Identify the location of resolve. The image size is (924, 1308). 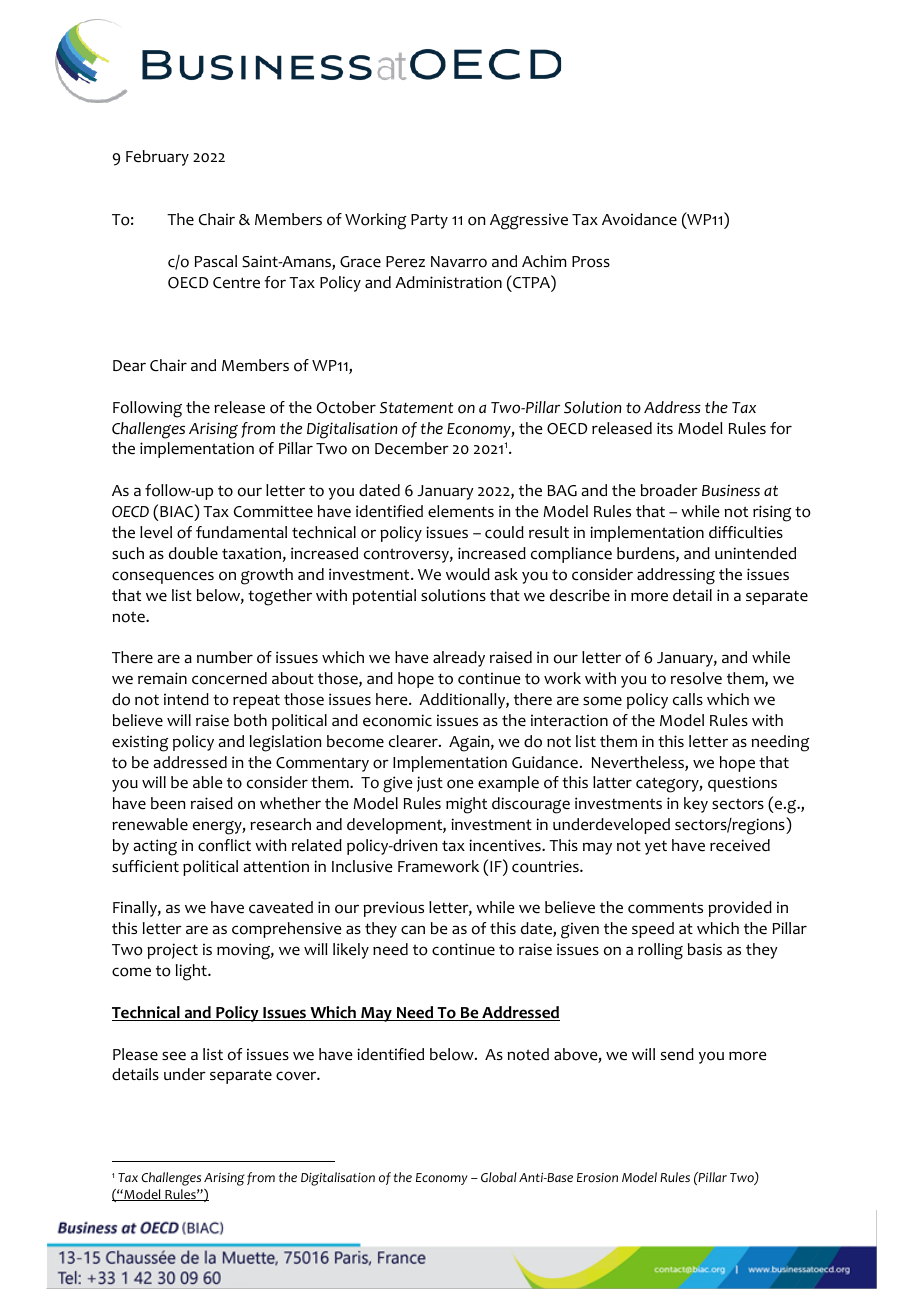
(696, 678).
